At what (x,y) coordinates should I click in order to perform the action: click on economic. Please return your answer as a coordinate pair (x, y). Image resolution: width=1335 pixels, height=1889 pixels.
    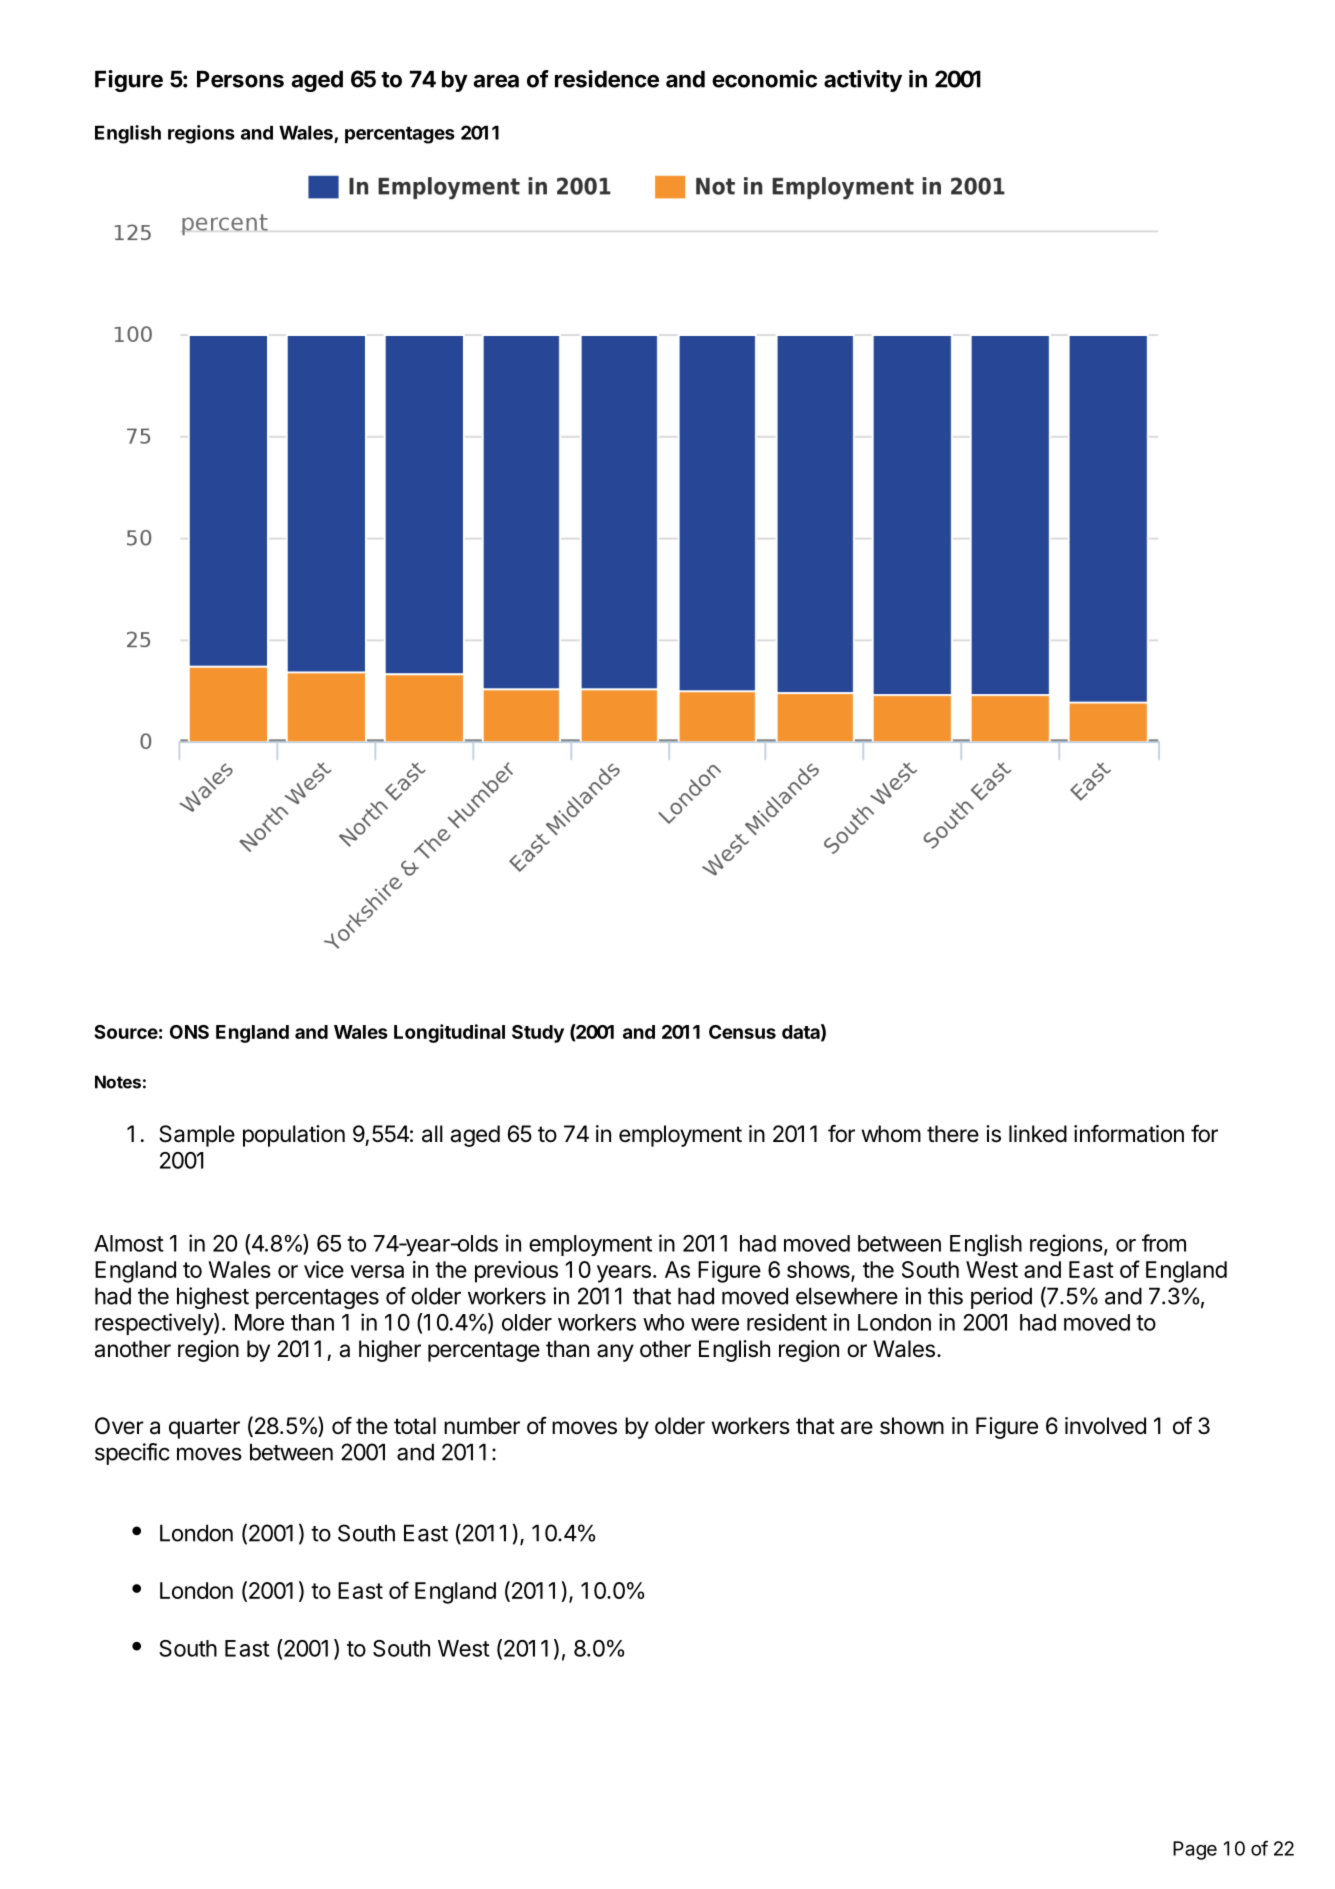
    Looking at the image, I should click on (764, 79).
